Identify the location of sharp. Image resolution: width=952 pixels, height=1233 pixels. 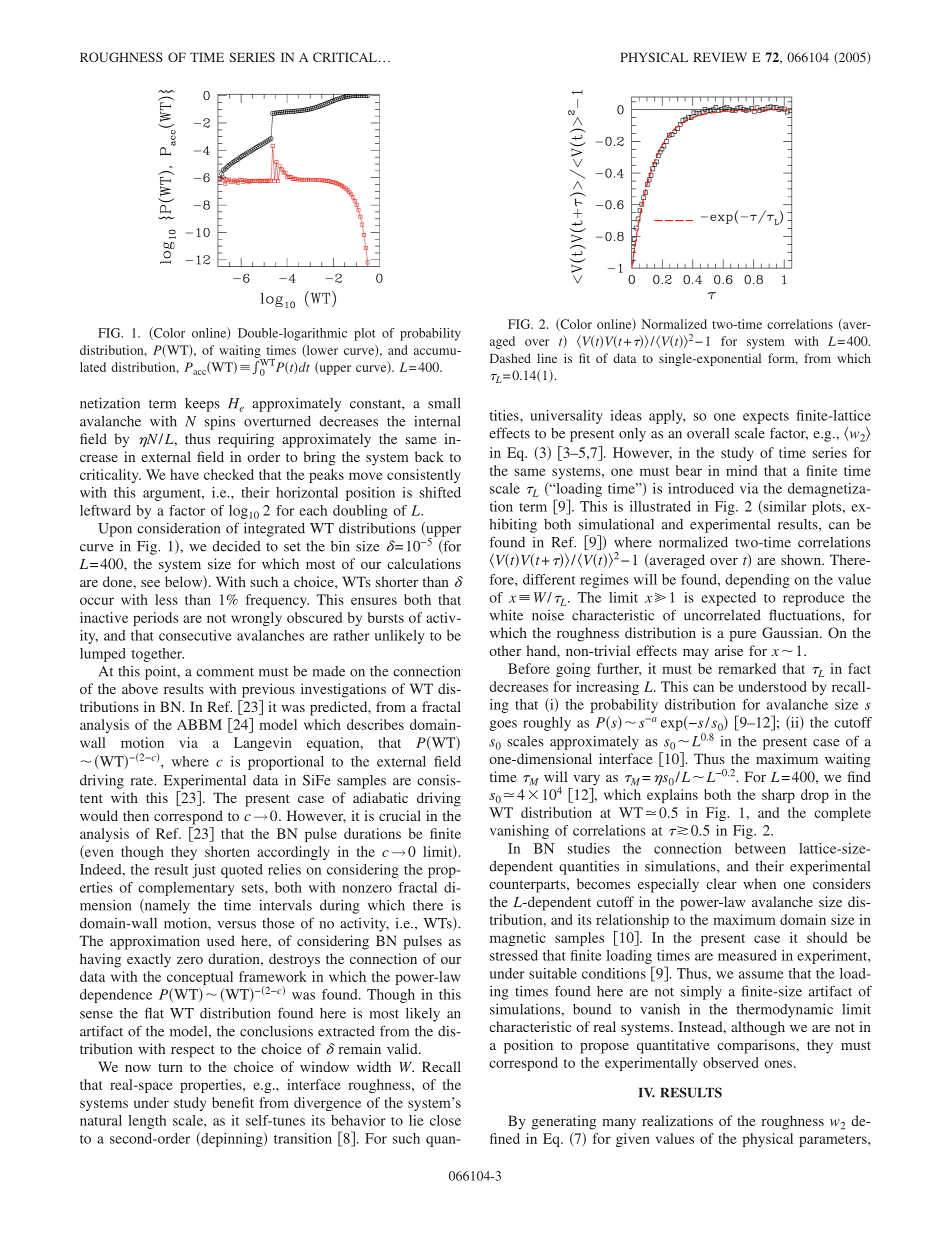
(778, 796).
